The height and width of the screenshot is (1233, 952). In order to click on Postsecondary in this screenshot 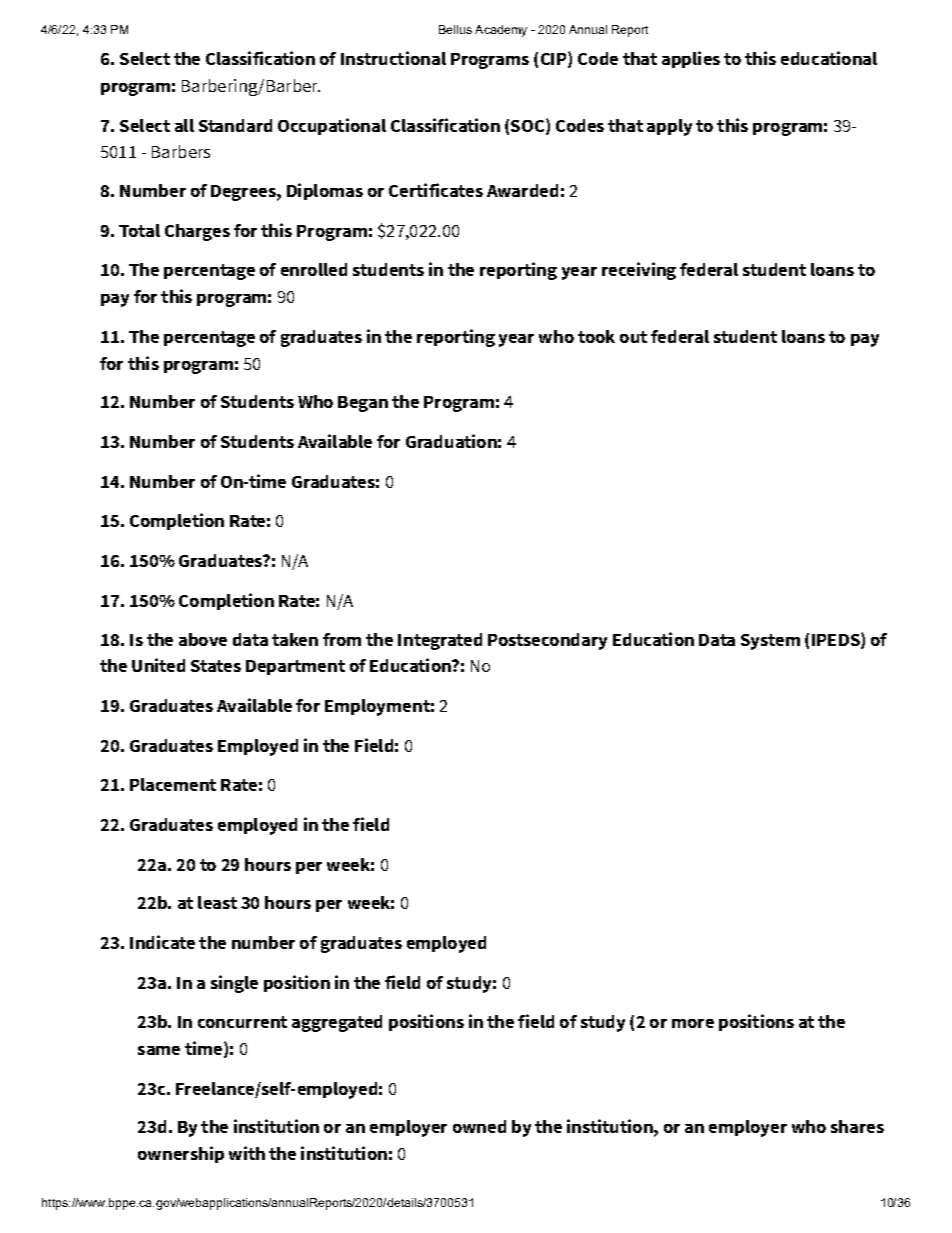, I will do `click(547, 641)`.
